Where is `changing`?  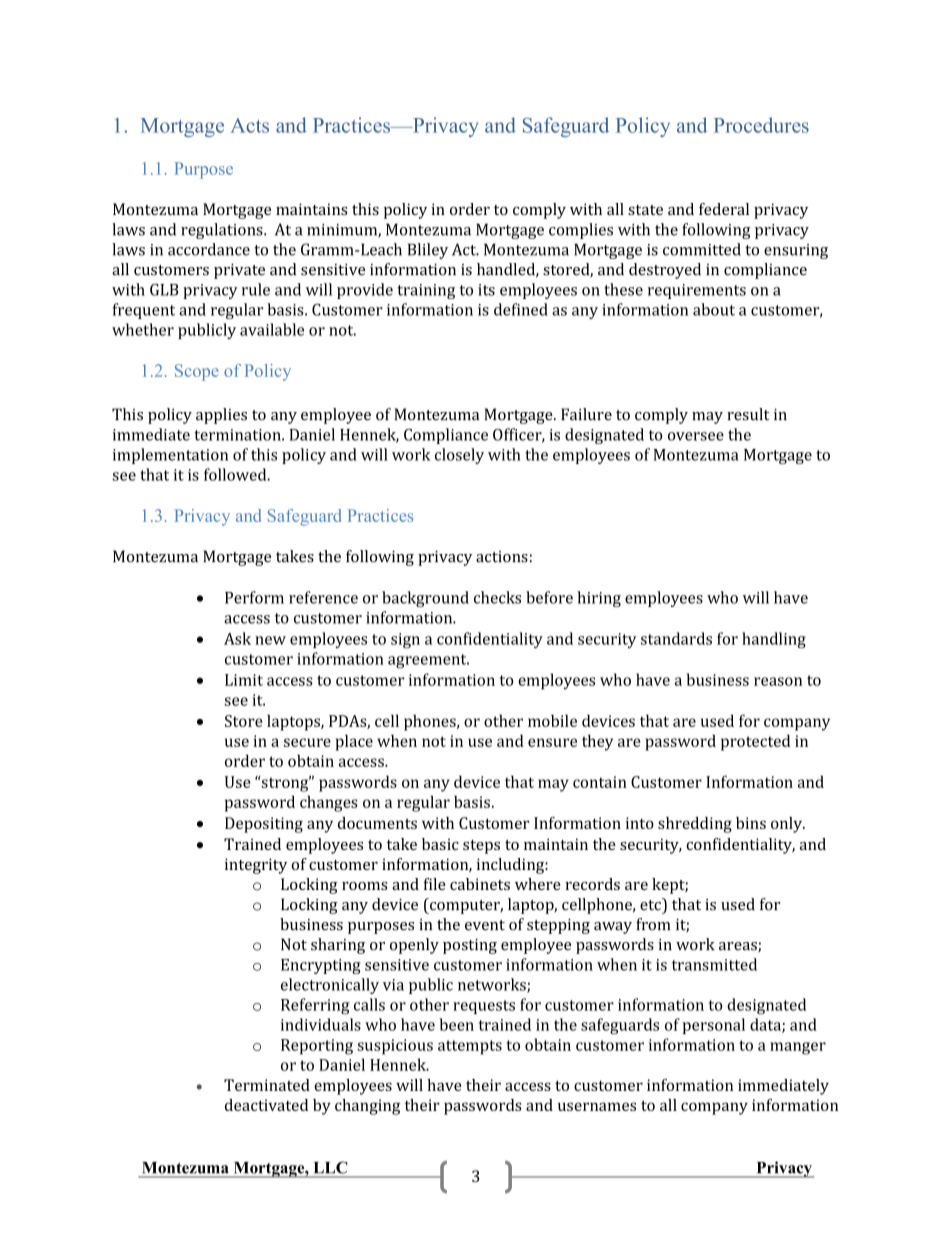 changing is located at coordinates (367, 1107).
